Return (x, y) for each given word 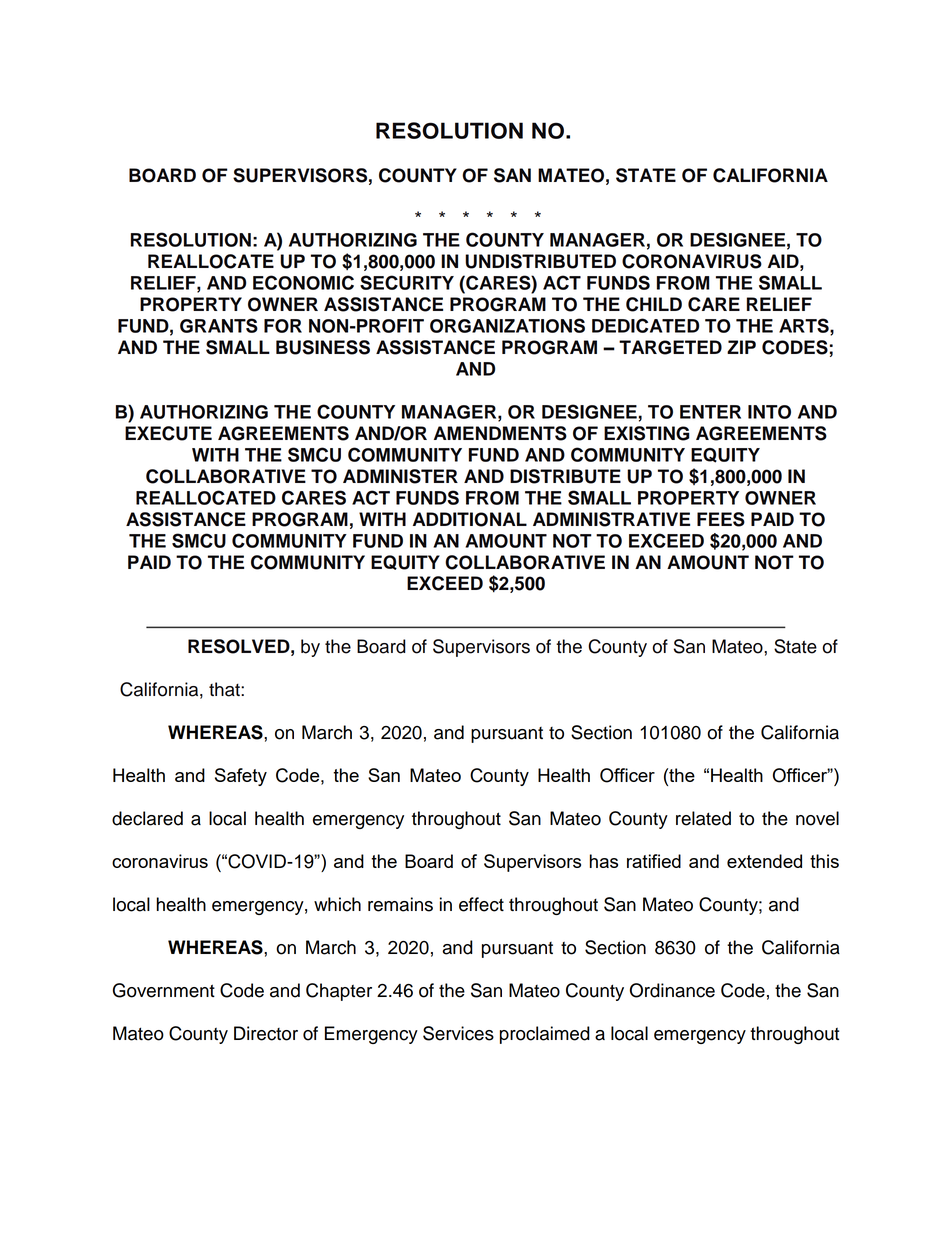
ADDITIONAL (470, 519)
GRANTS (219, 325)
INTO (769, 412)
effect (481, 904)
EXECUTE (168, 433)
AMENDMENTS (500, 433)
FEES (721, 519)
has (604, 861)
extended (764, 861)
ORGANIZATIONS (507, 325)
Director (266, 1033)
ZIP (741, 347)
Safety (241, 777)
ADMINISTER (400, 476)
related (703, 818)
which (337, 904)
